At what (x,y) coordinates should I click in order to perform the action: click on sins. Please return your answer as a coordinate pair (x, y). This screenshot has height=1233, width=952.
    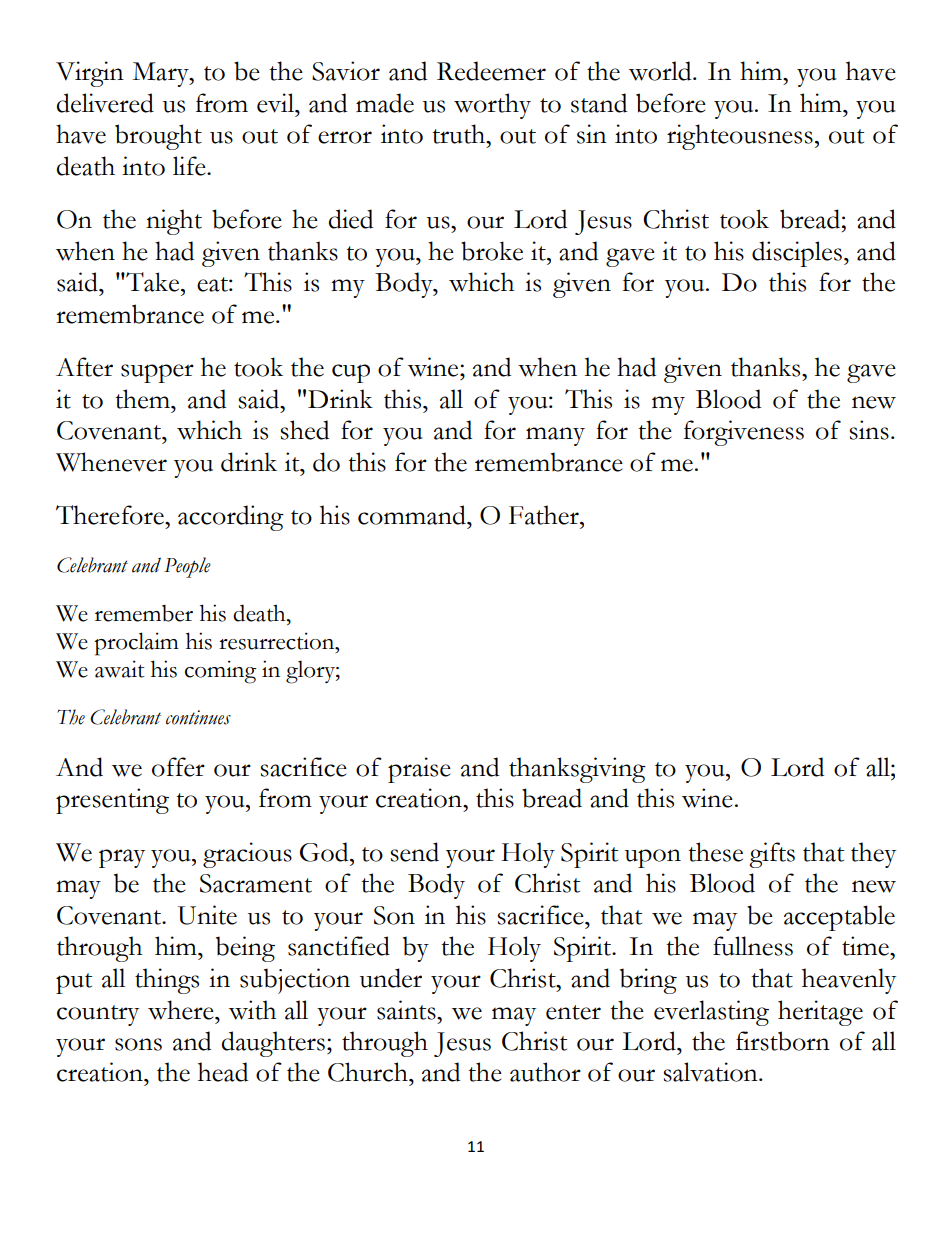
    Looking at the image, I should click on (869, 430).
